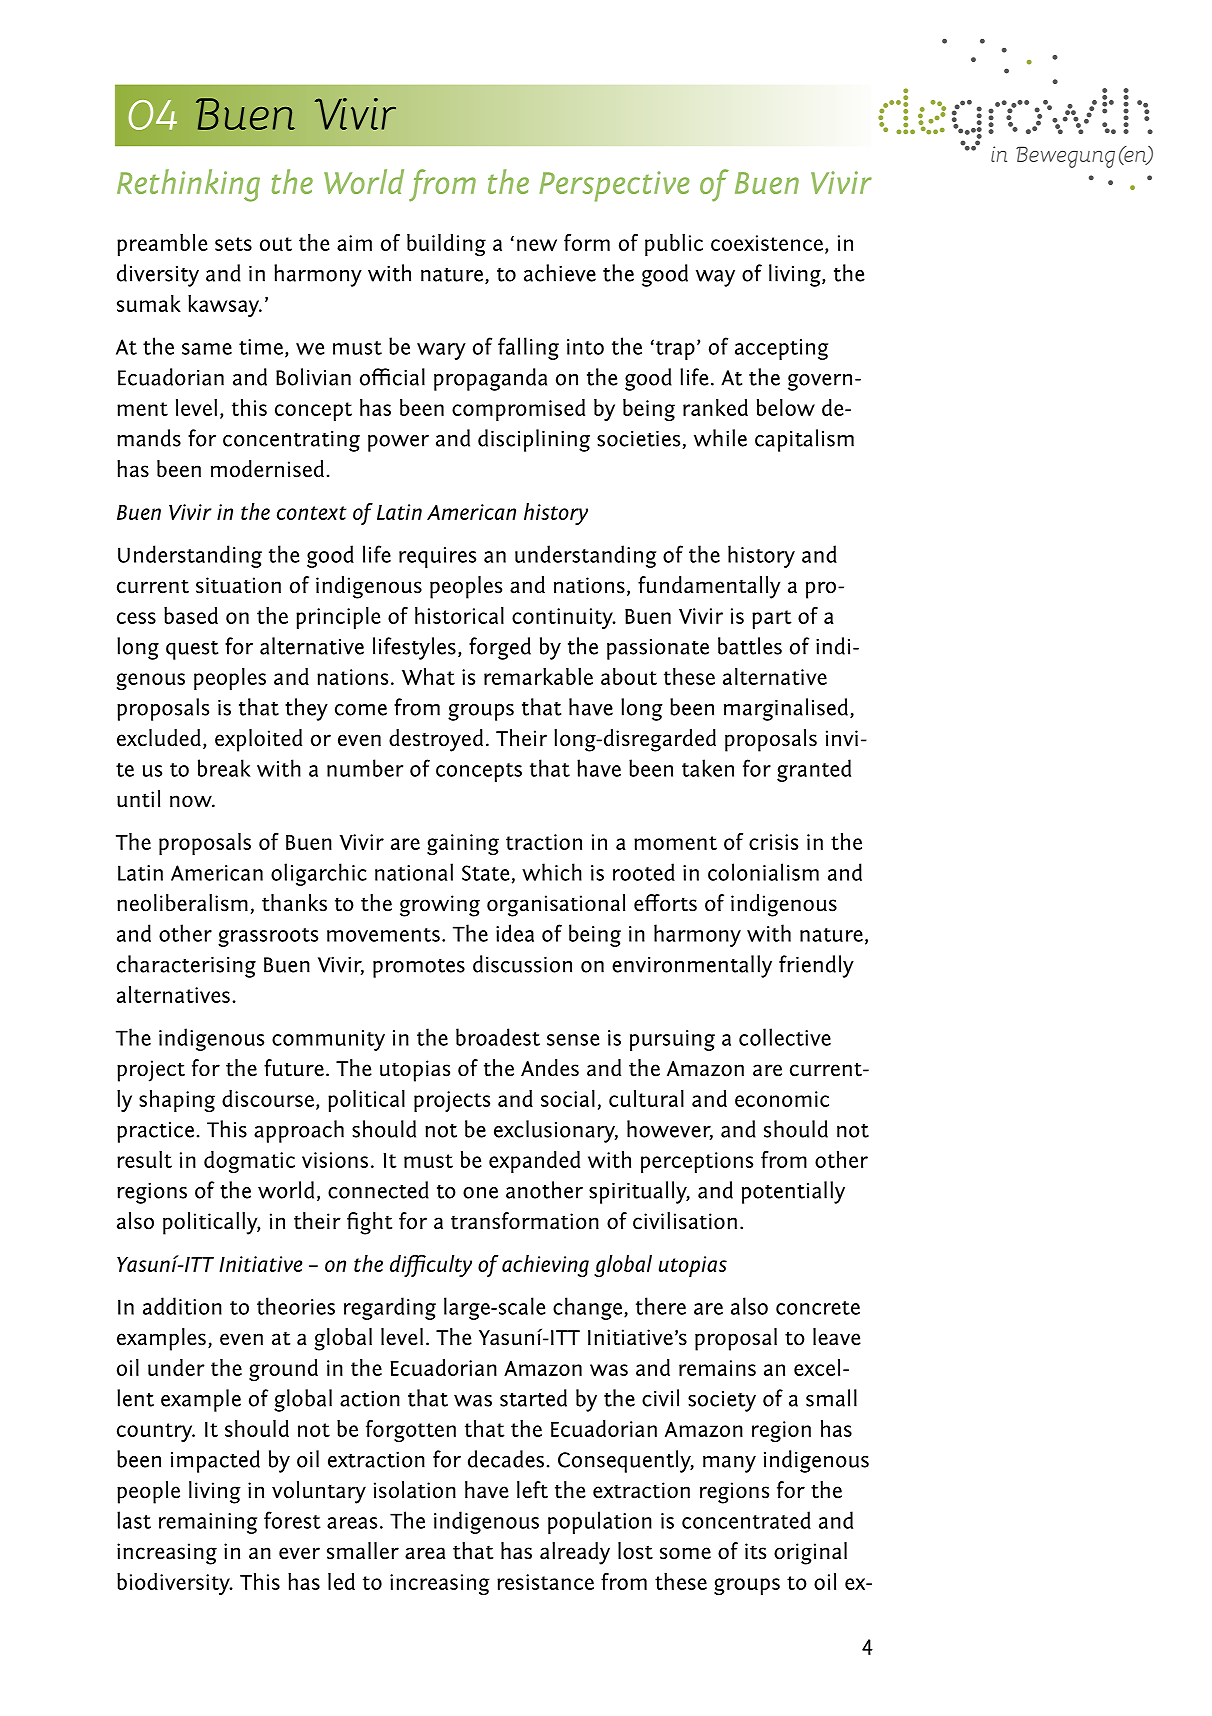 The height and width of the screenshot is (1716, 1212). Describe the element at coordinates (782, 1099) in the screenshot. I see `economic` at that location.
